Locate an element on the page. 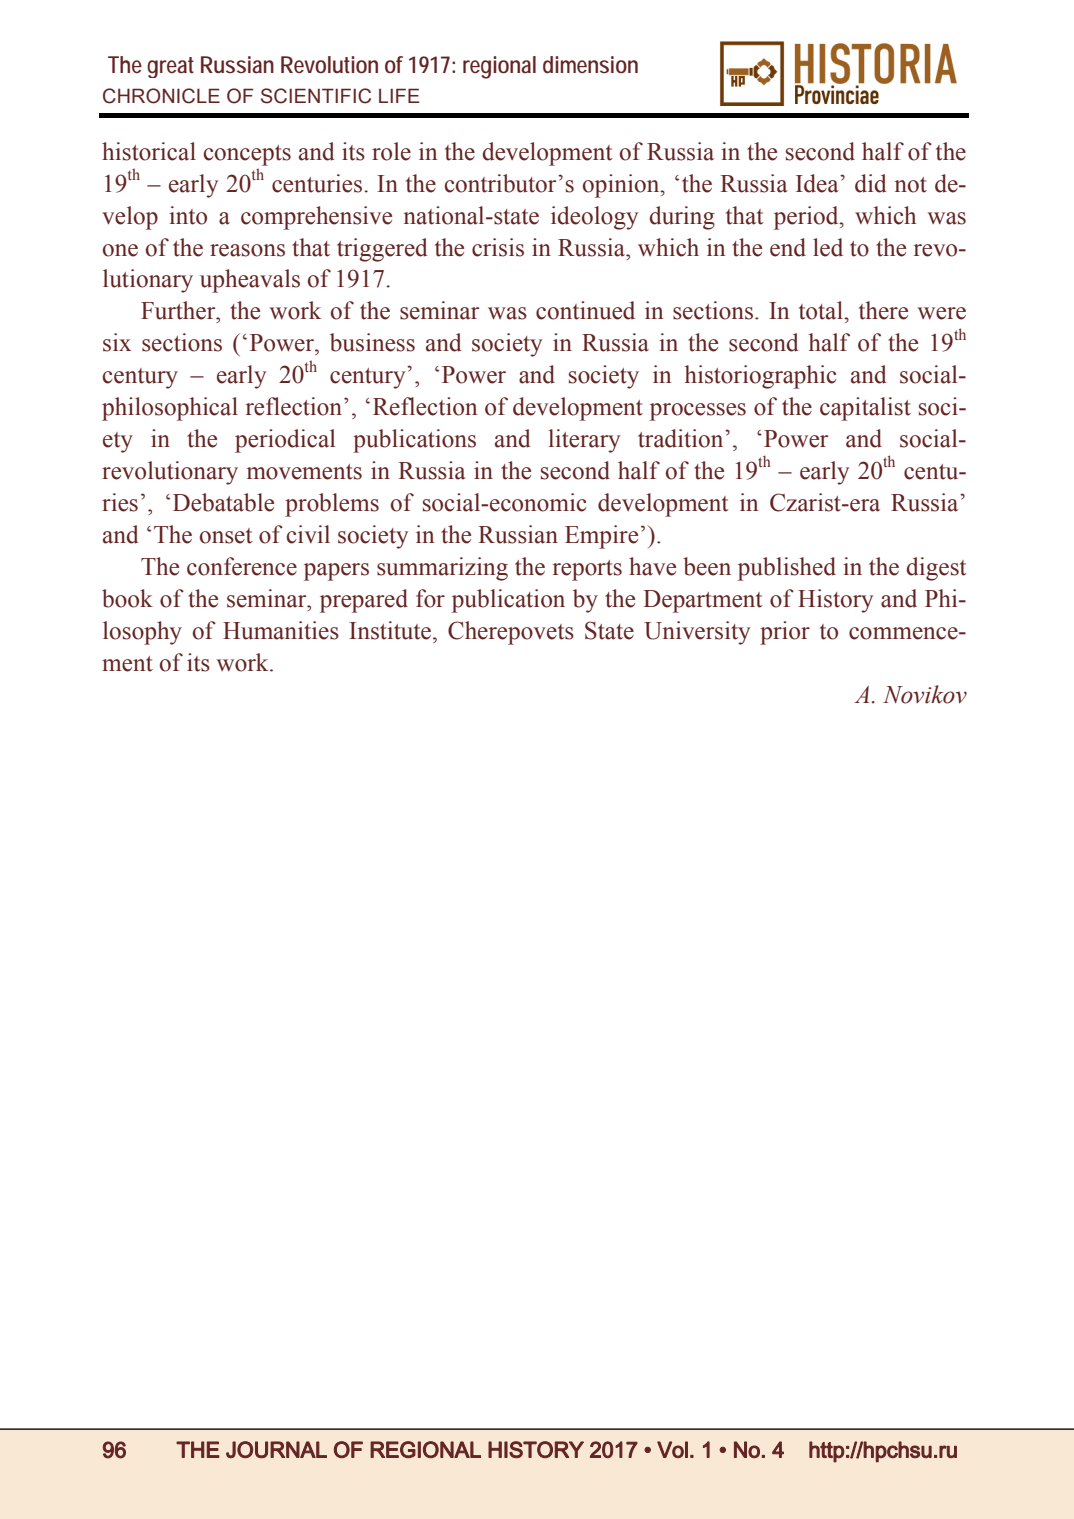 This image has width=1074, height=1519. JOURNAL is located at coordinates (276, 1449).
